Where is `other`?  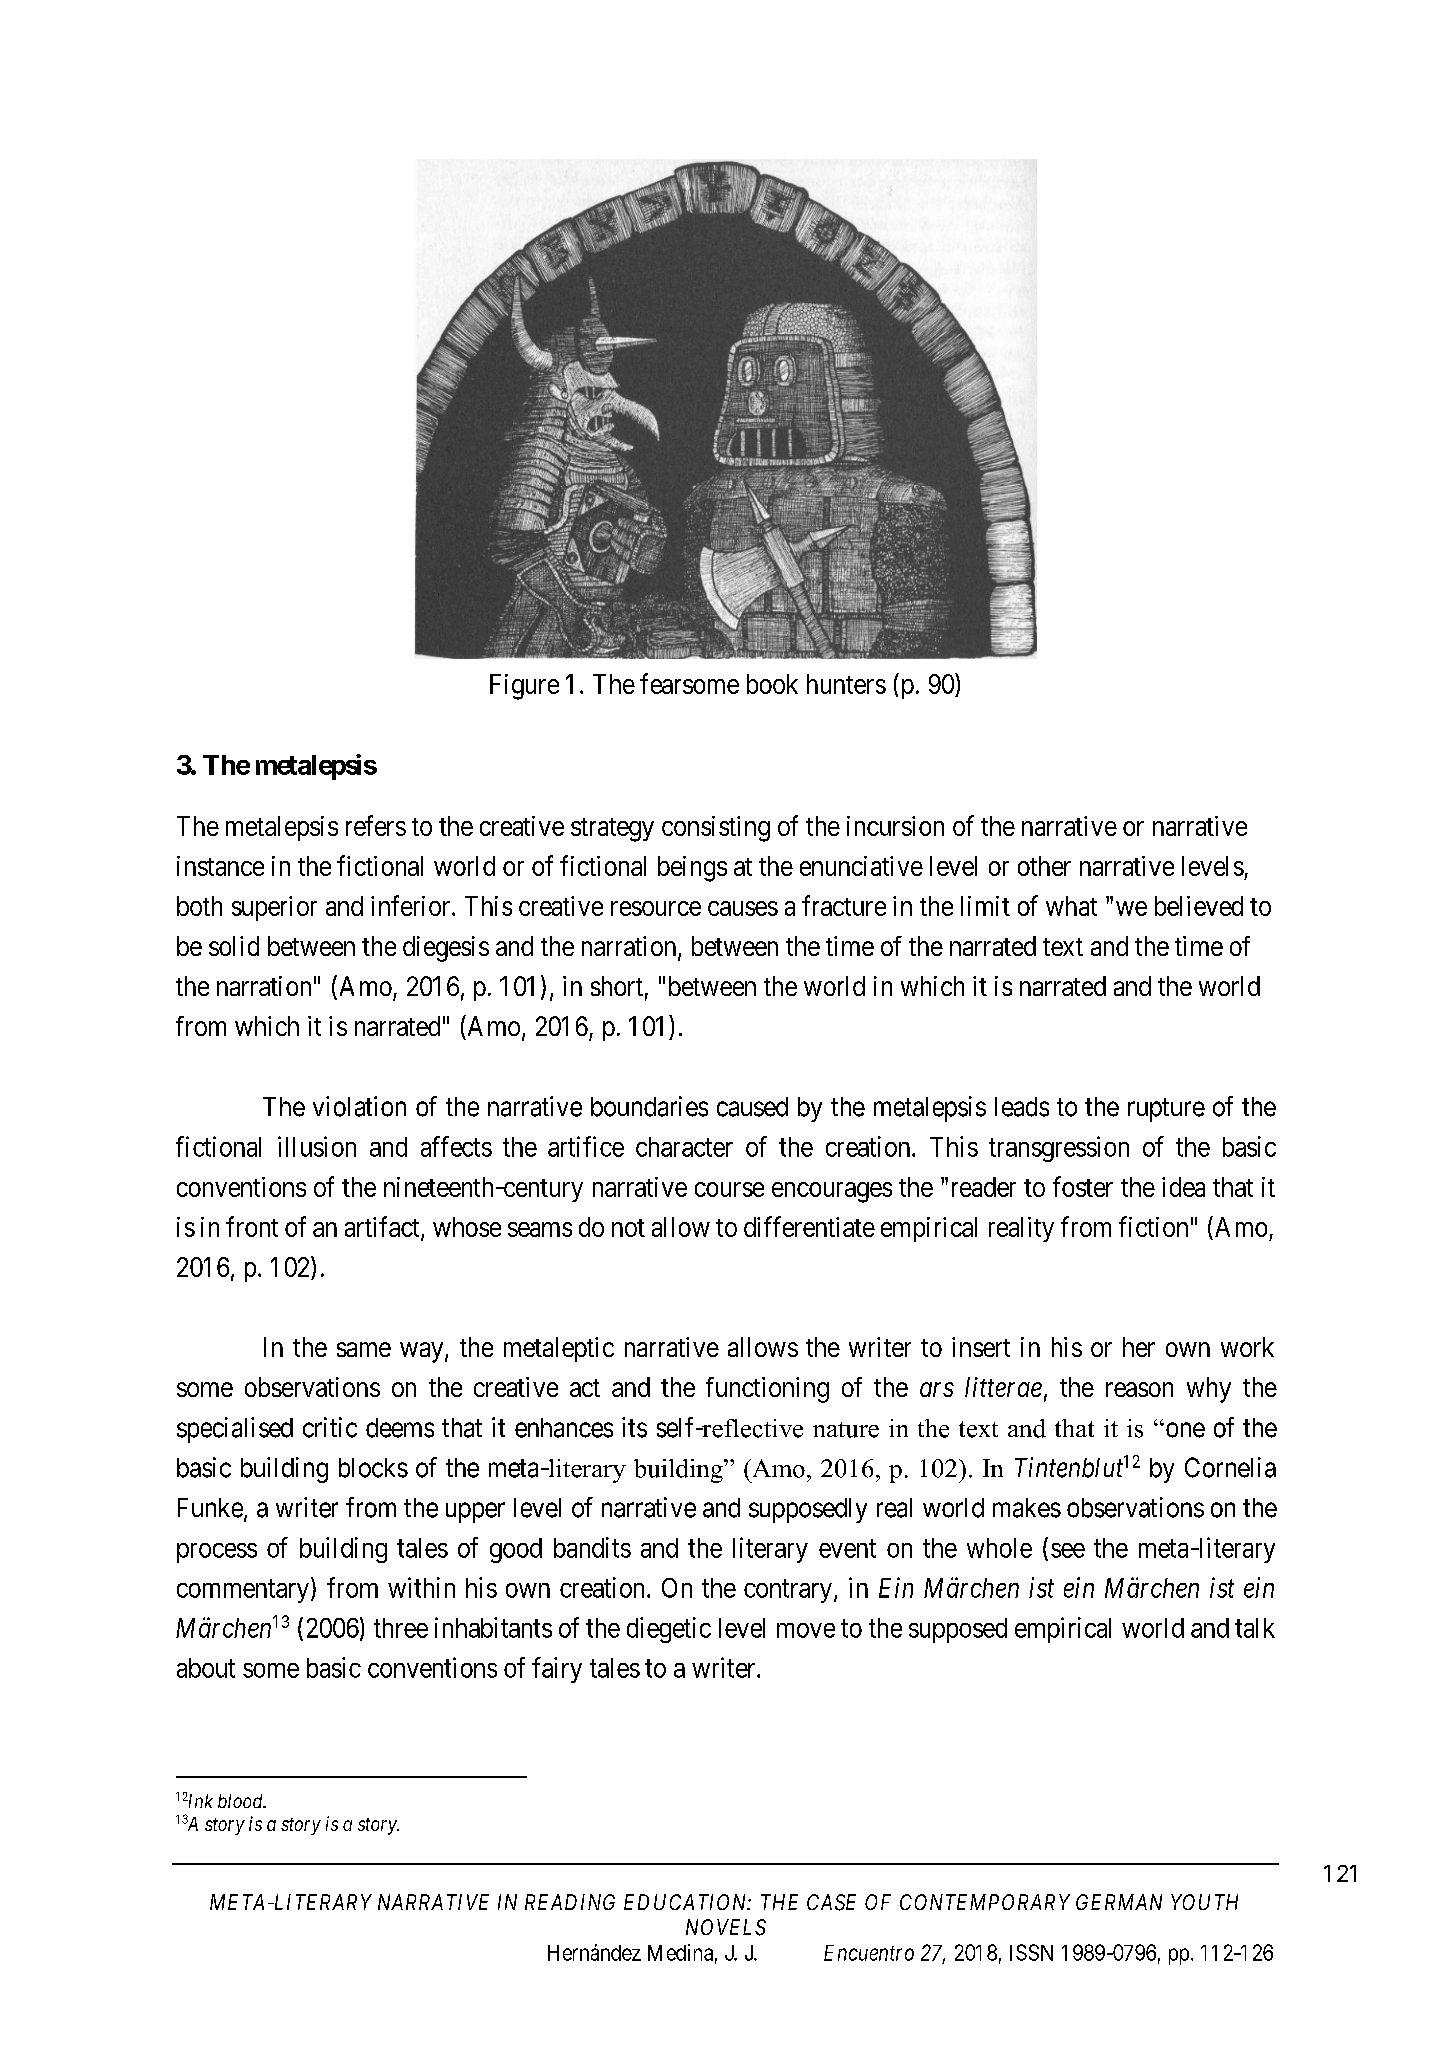
other is located at coordinates (1044, 866).
